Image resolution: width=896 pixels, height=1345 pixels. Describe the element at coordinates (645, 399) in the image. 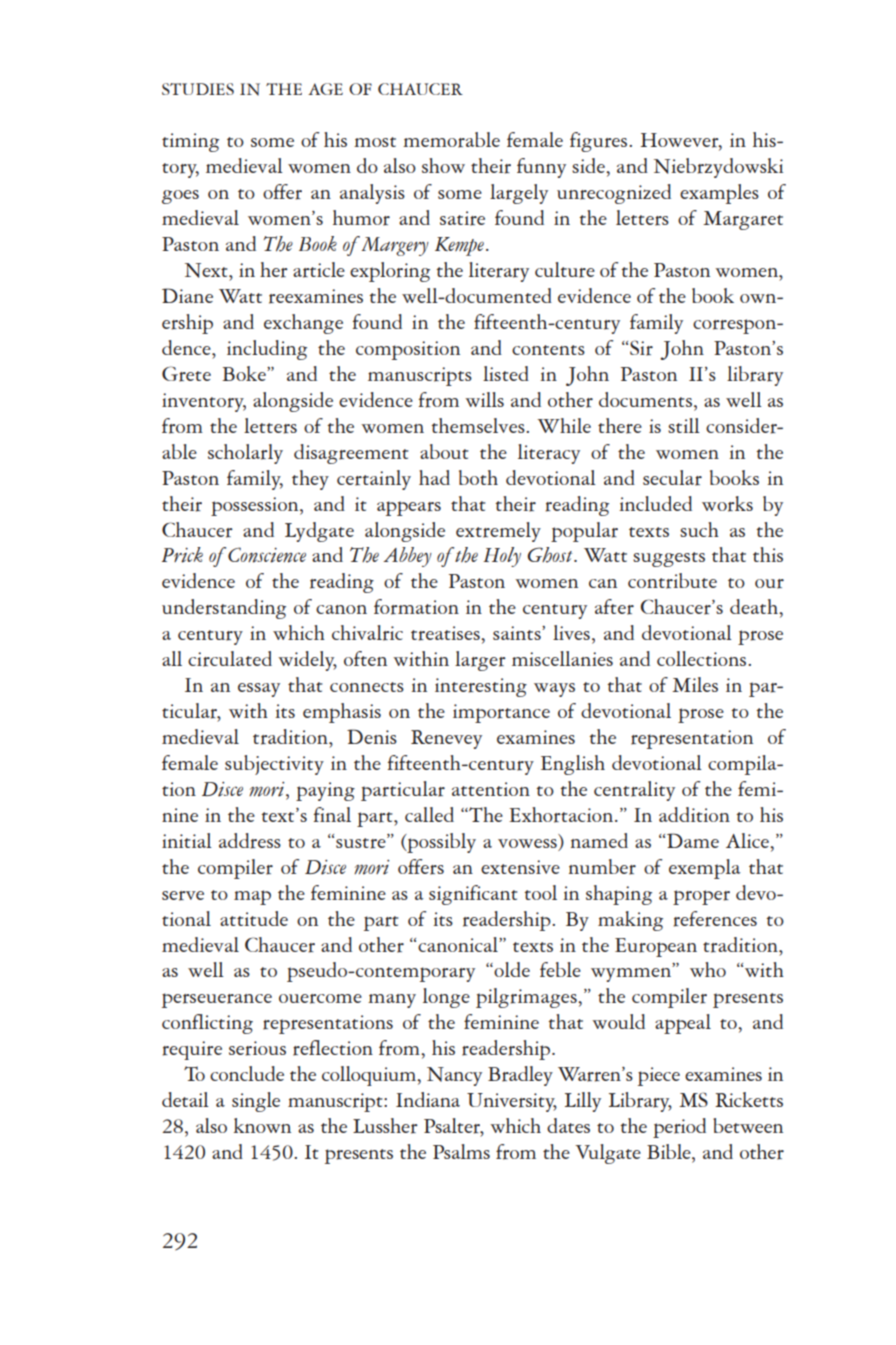

I see `documents` at that location.
